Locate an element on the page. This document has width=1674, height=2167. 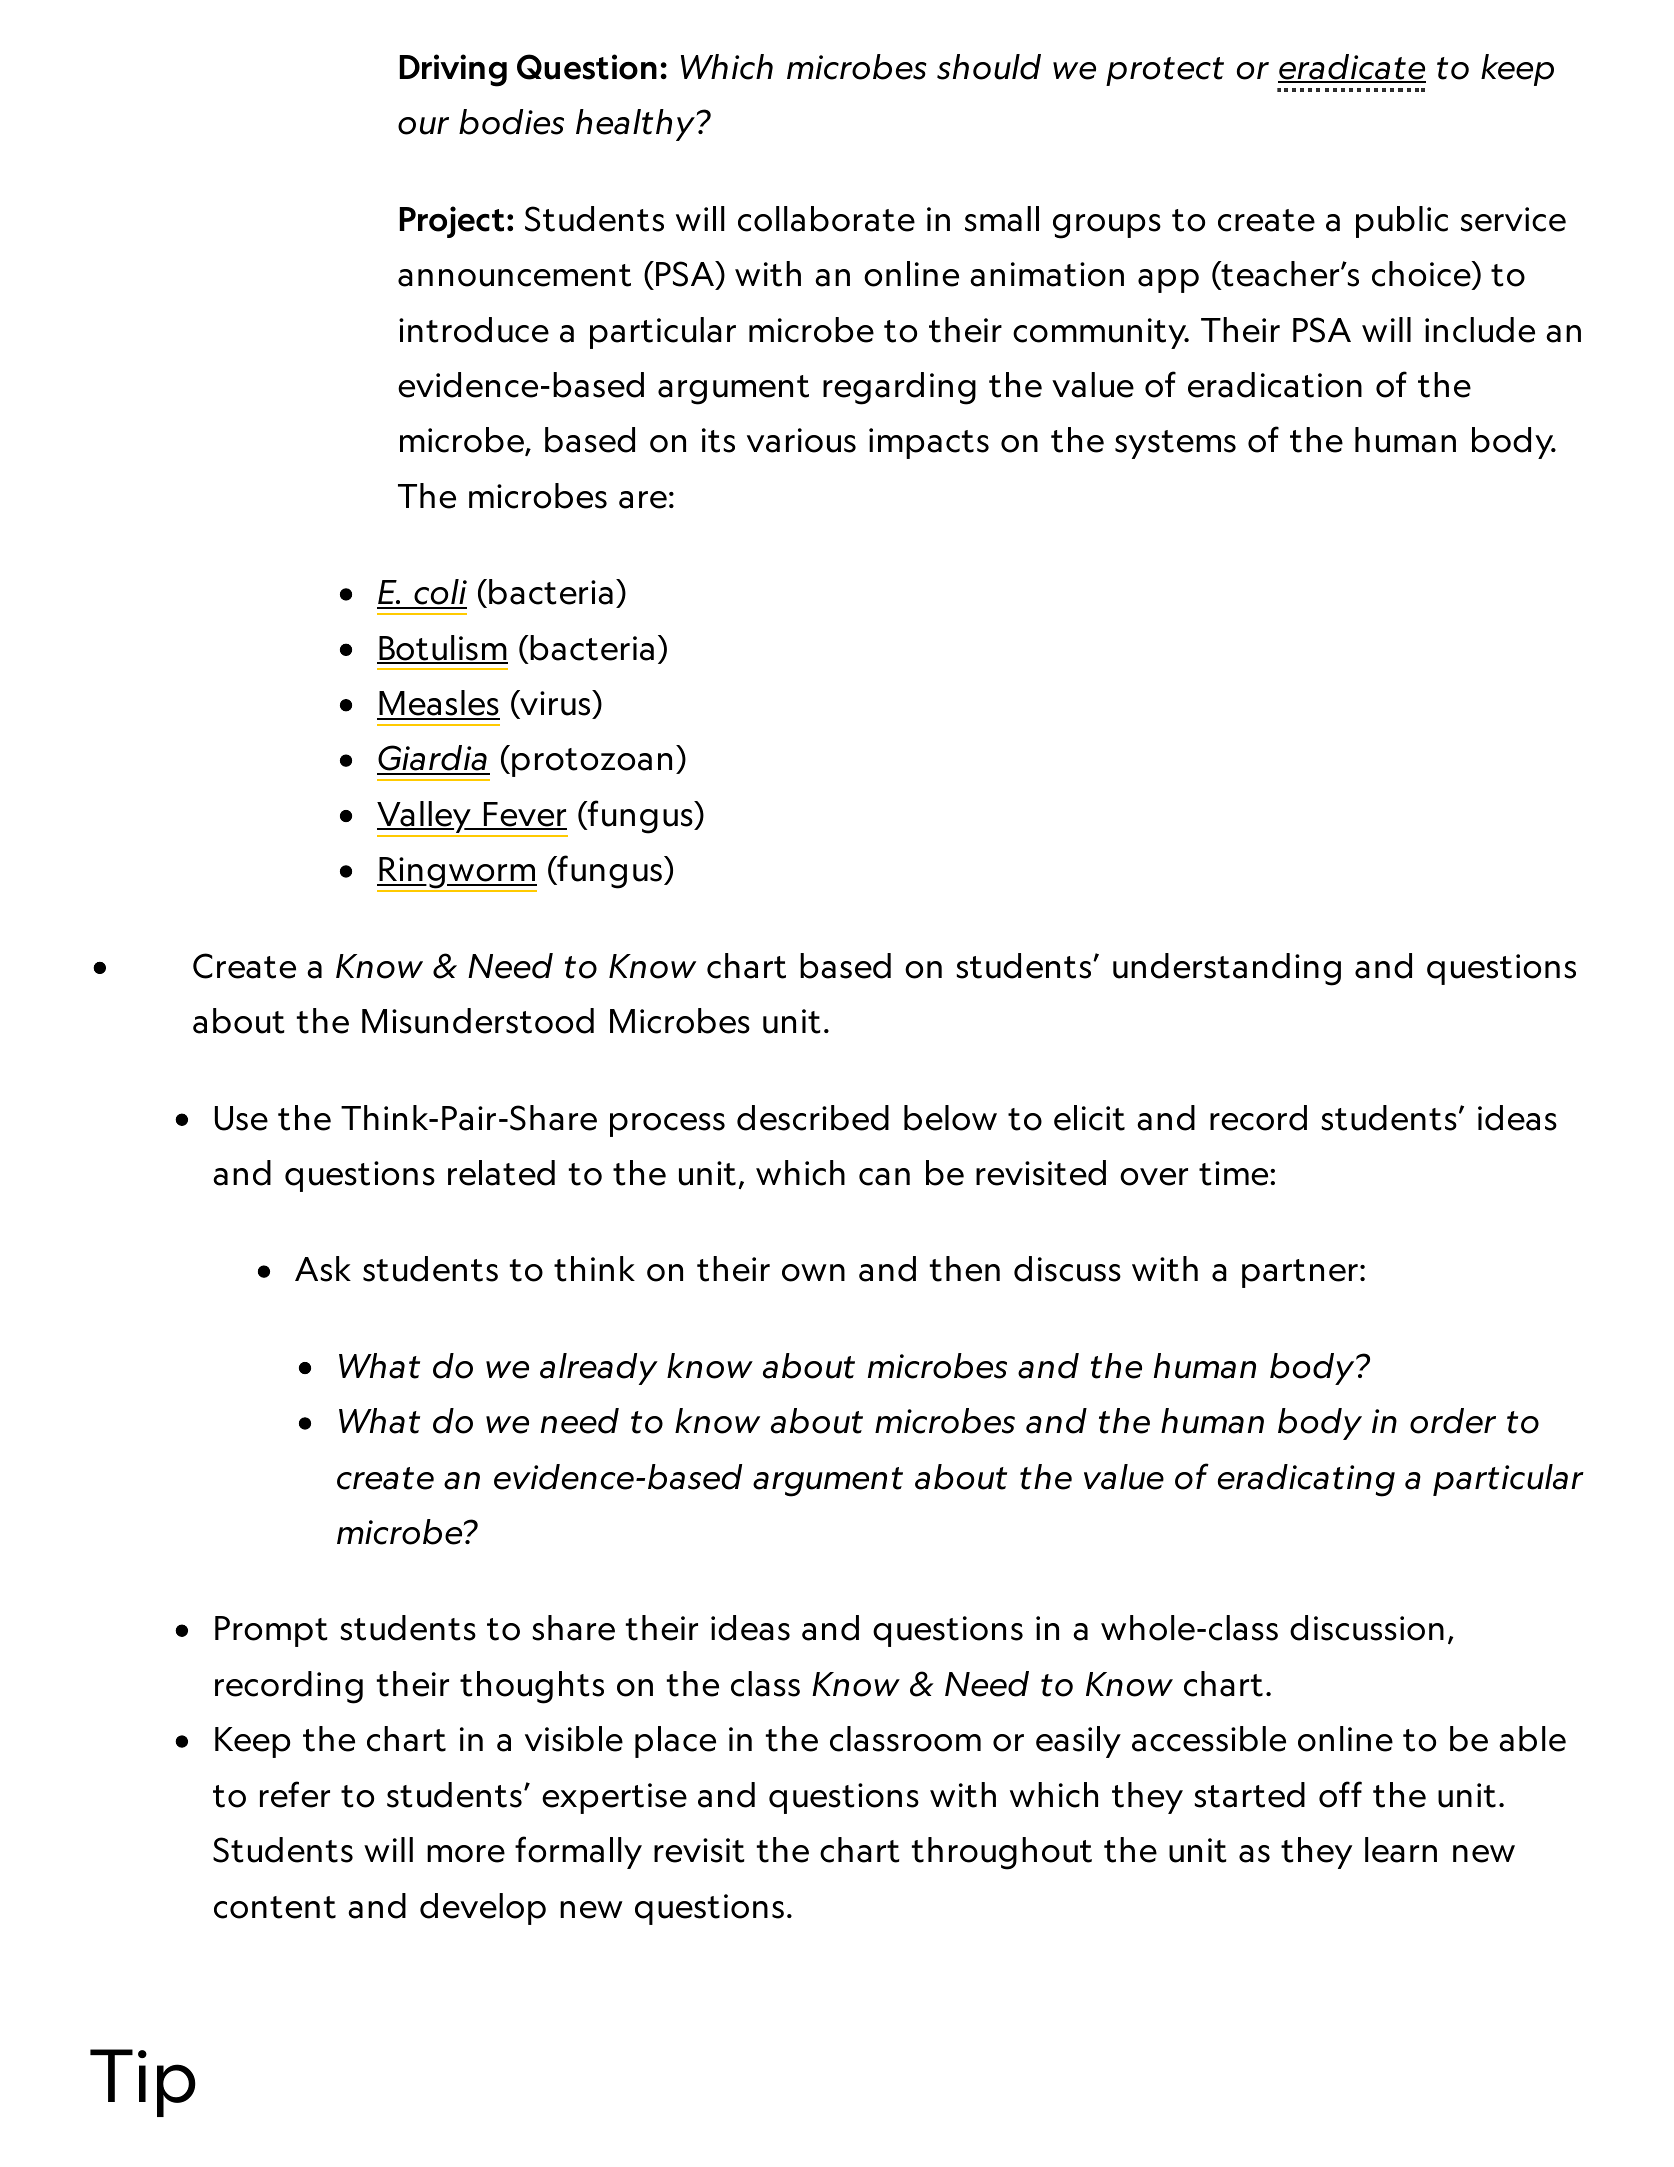
our is located at coordinates (423, 126).
